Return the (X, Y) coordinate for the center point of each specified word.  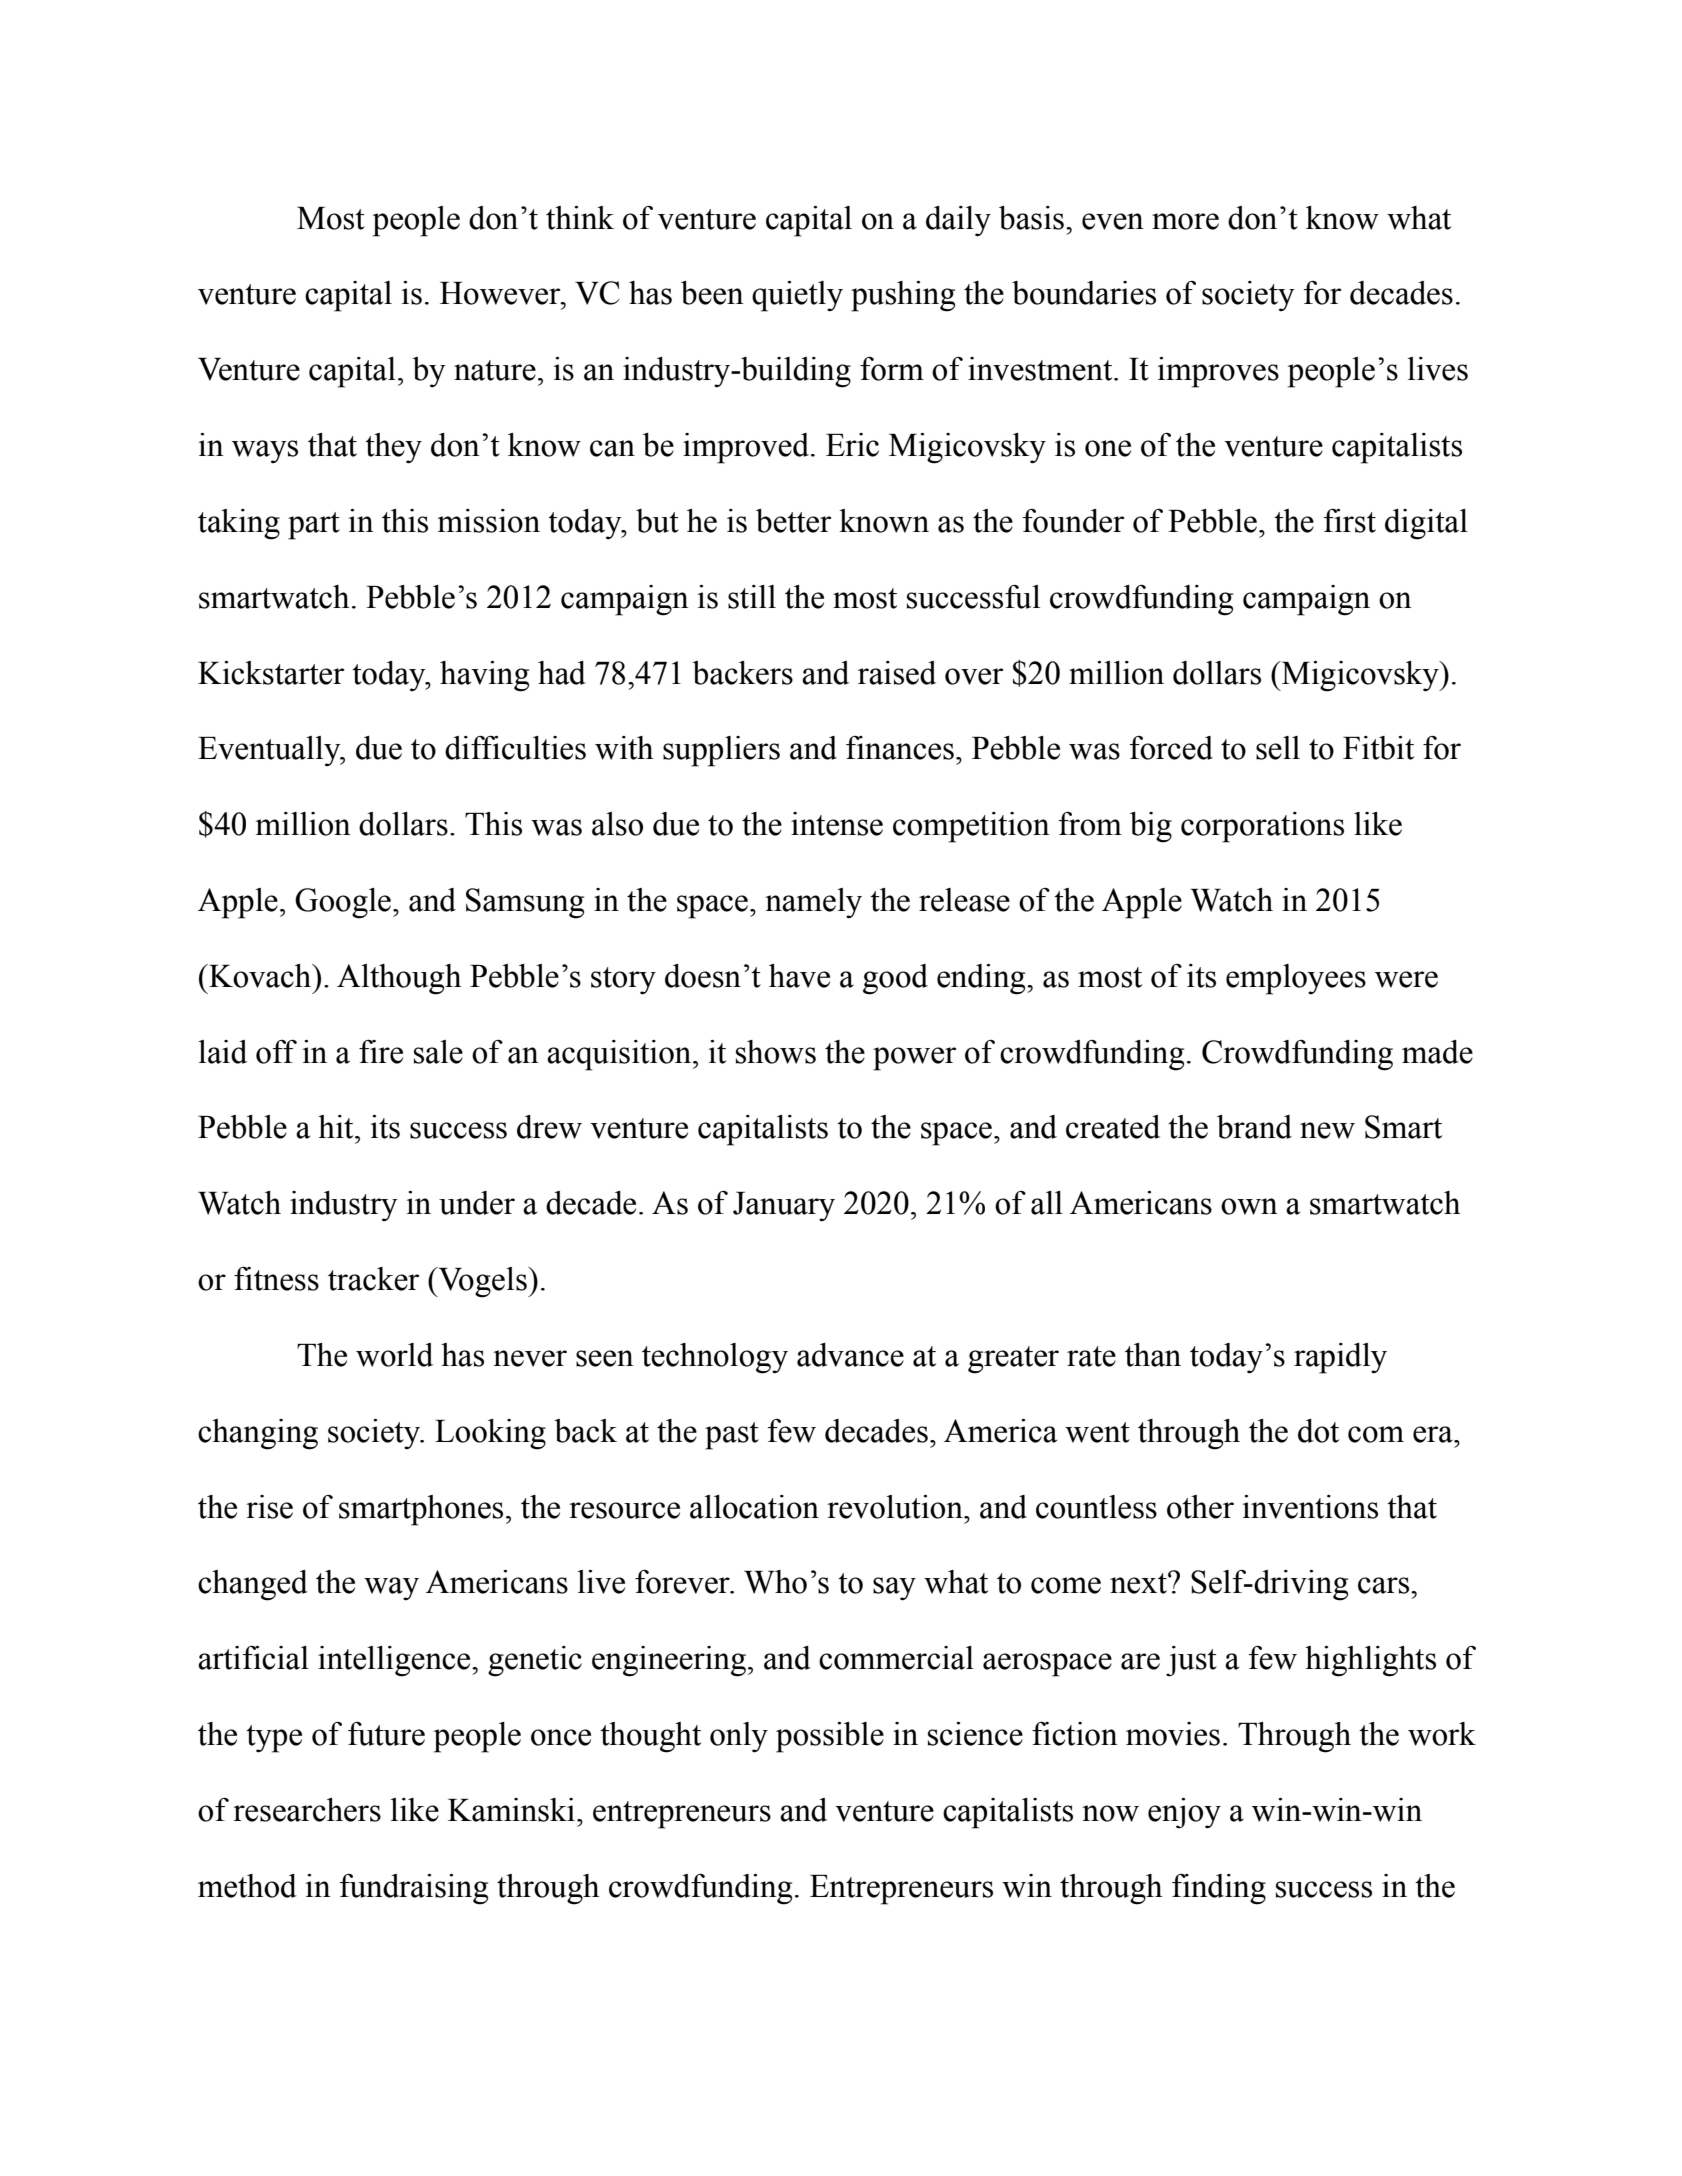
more (1185, 221)
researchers (307, 1810)
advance (850, 1355)
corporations (1262, 827)
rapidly (1340, 1358)
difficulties (515, 748)
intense (837, 824)
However (501, 293)
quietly (797, 296)
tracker (373, 1279)
